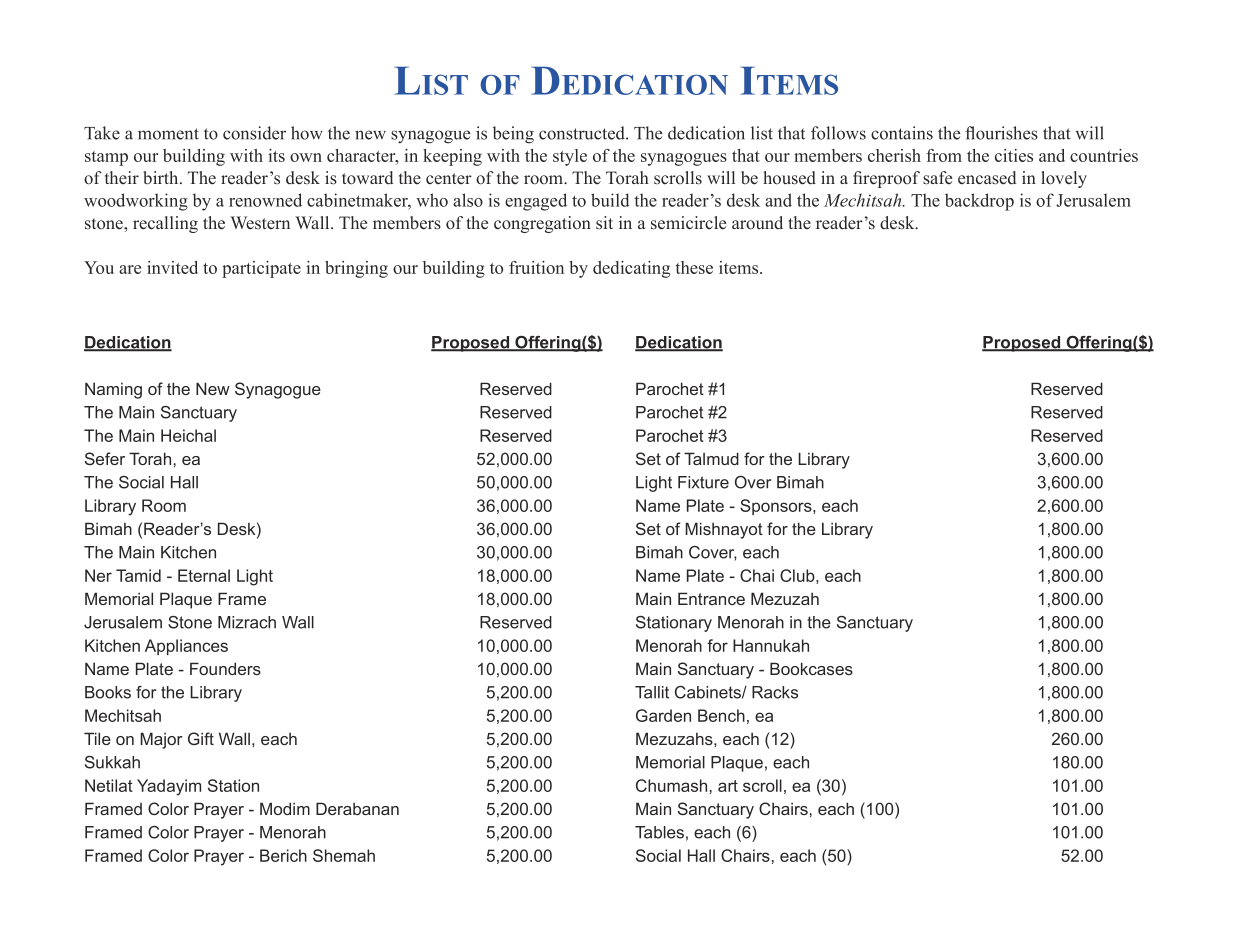 This screenshot has width=1233, height=952. What do you see at coordinates (204, 575) in the screenshot?
I see `Eternal` at bounding box center [204, 575].
